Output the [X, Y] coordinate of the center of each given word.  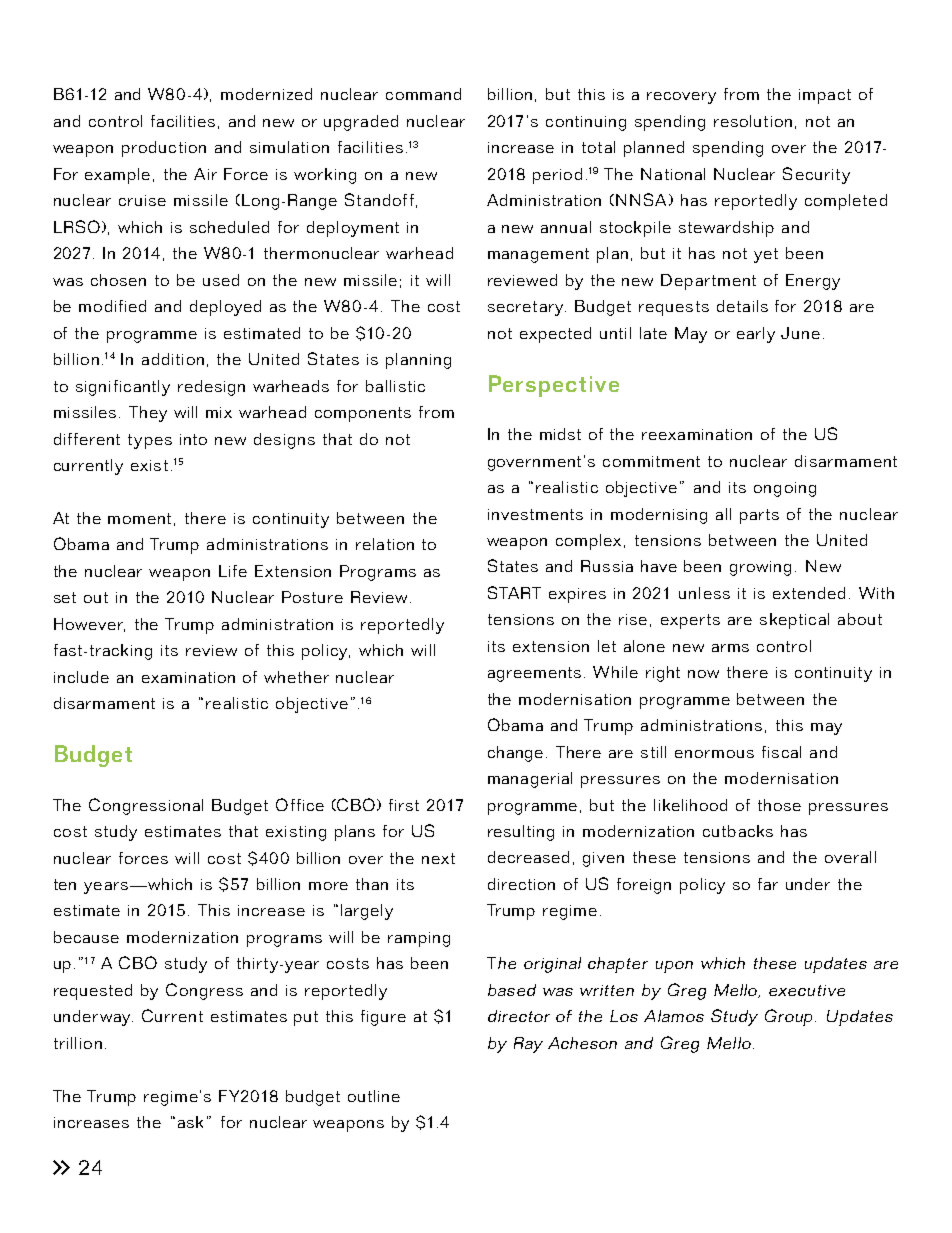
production [164, 149]
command [423, 94]
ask [190, 1122]
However [89, 625]
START [514, 592]
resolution [753, 121]
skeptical [794, 621]
